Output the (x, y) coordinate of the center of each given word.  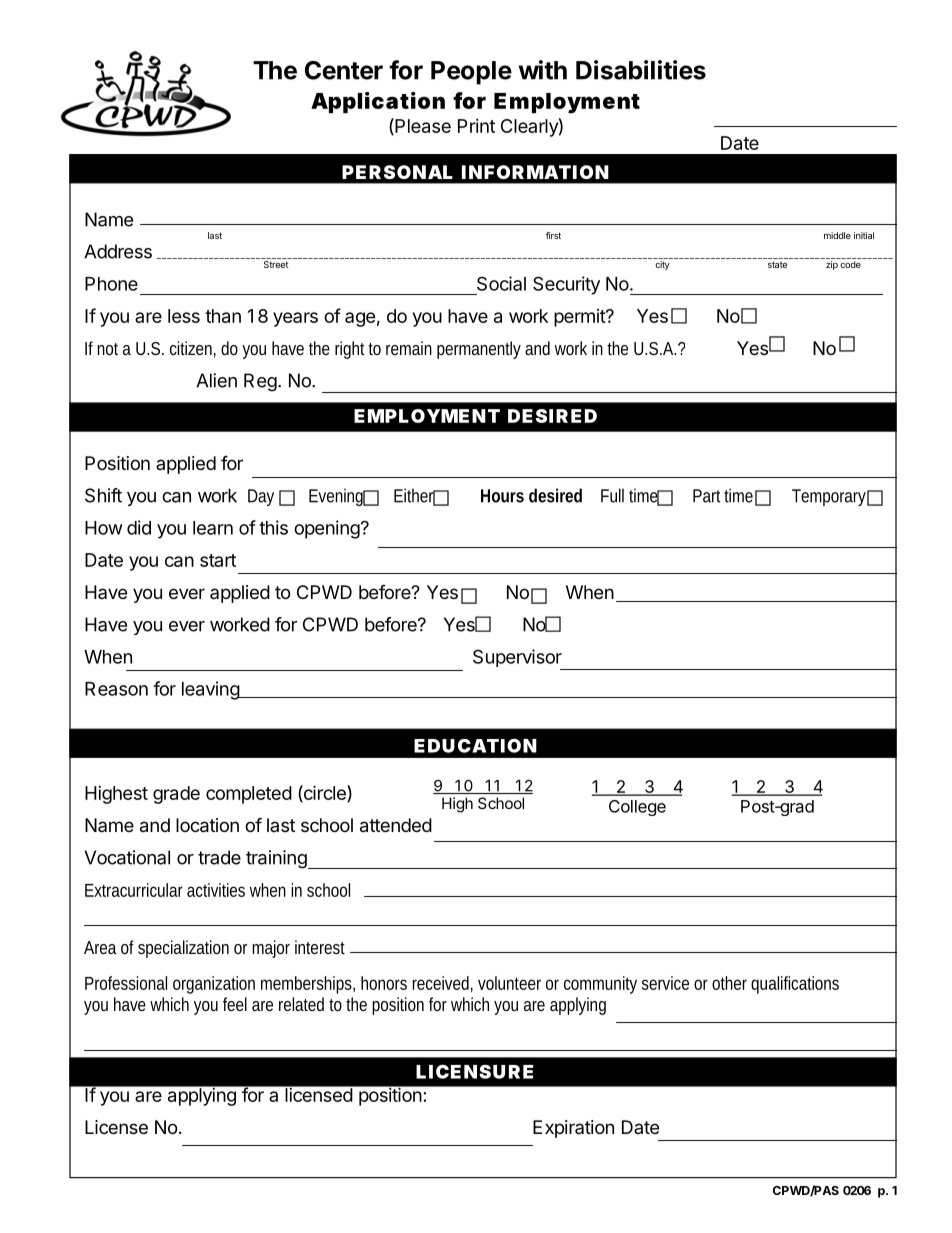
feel (235, 1004)
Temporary (829, 497)
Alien (216, 380)
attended (396, 825)
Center (344, 70)
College (637, 808)
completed (249, 795)
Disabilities (641, 70)
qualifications (795, 985)
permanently (479, 350)
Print (476, 126)
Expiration (573, 1129)
